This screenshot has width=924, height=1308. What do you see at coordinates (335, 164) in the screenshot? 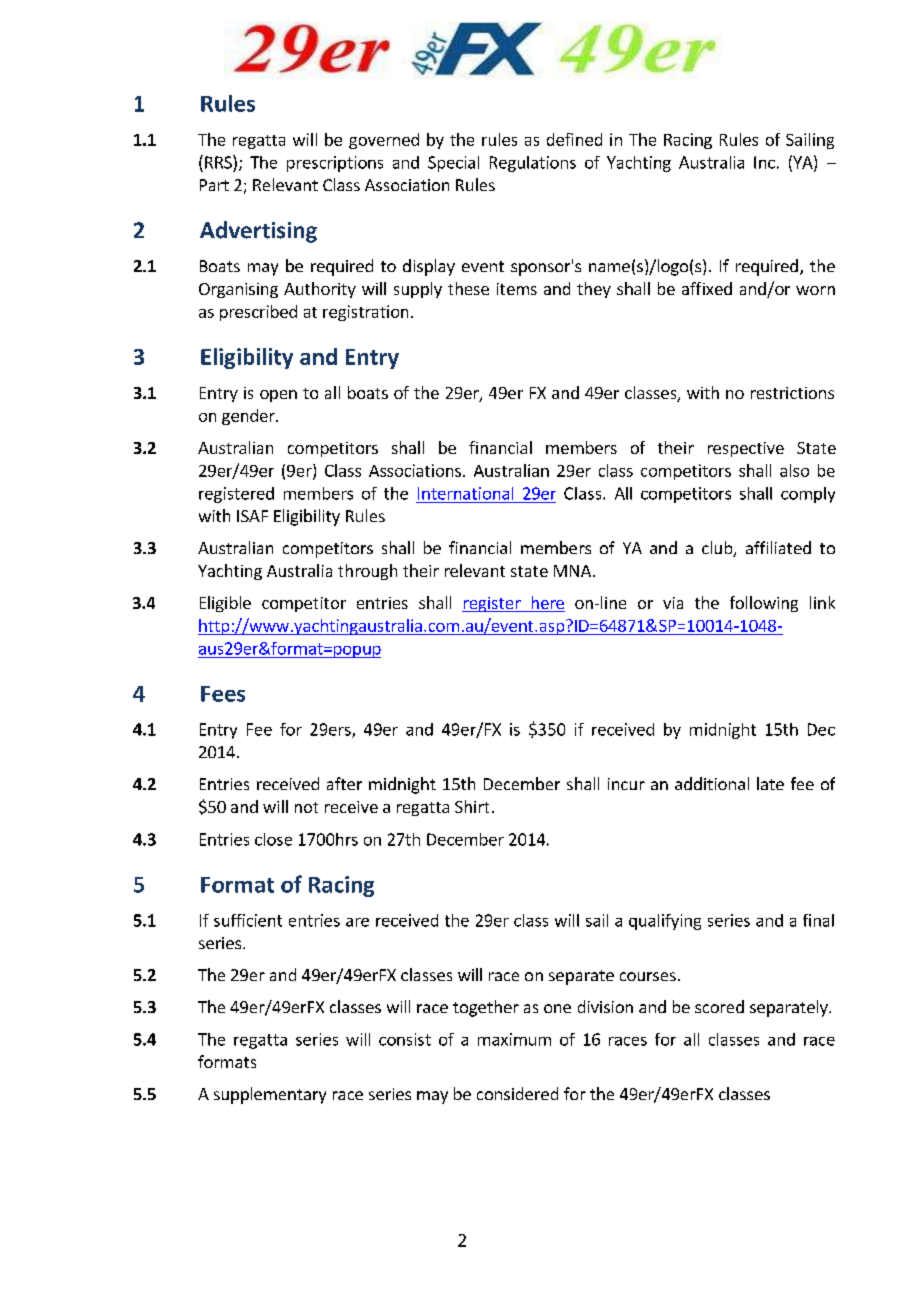
I see `prescriptions` at bounding box center [335, 164].
